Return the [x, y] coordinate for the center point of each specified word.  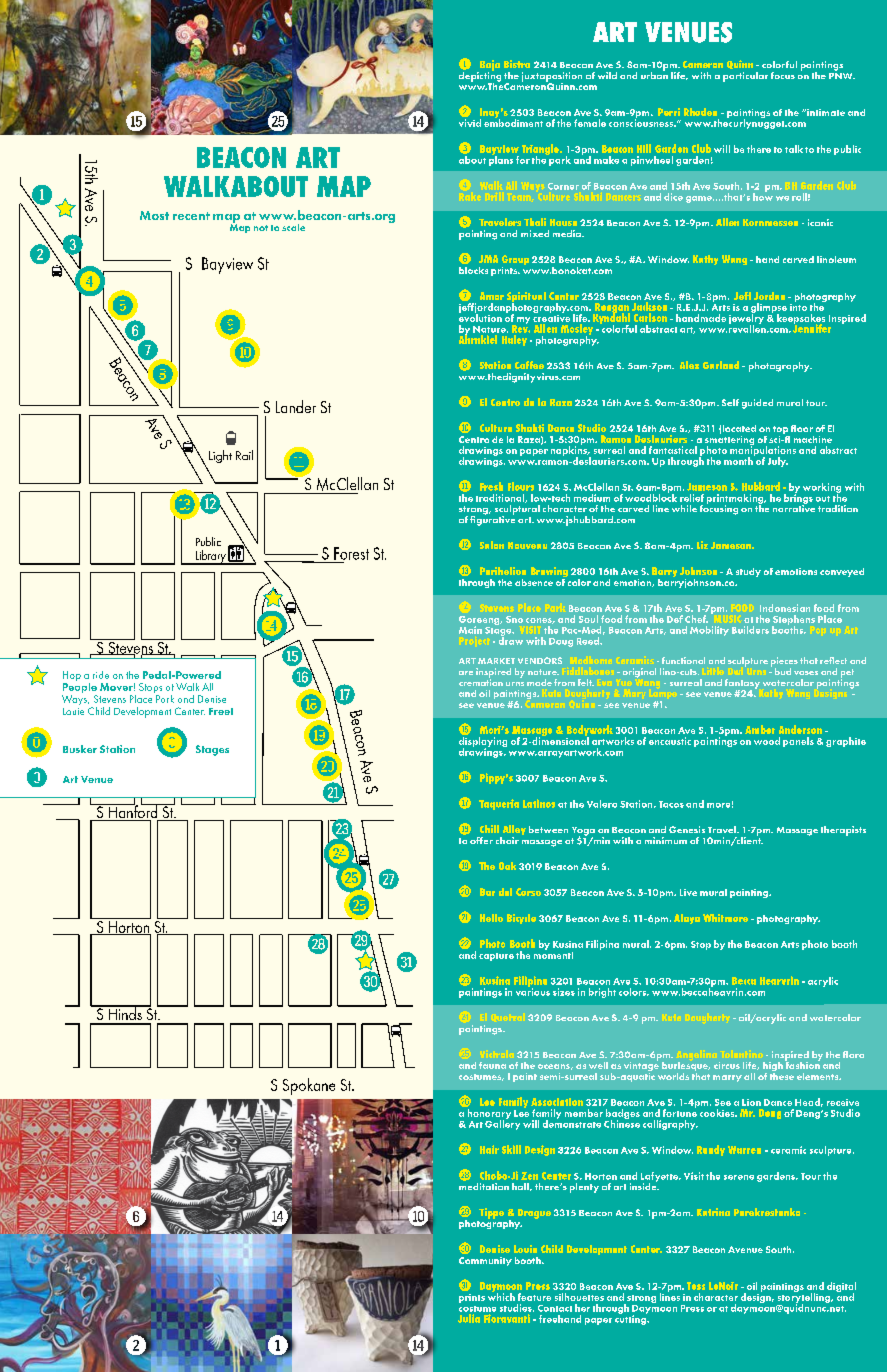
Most [154, 215]
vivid [470, 123]
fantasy [742, 685]
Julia [469, 1318]
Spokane [309, 1086]
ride [101, 675]
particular [745, 77]
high [773, 1068]
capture [496, 957]
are [466, 673]
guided [757, 404]
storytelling [805, 1298]
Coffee [529, 365]
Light [220, 456]
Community [485, 1261]
